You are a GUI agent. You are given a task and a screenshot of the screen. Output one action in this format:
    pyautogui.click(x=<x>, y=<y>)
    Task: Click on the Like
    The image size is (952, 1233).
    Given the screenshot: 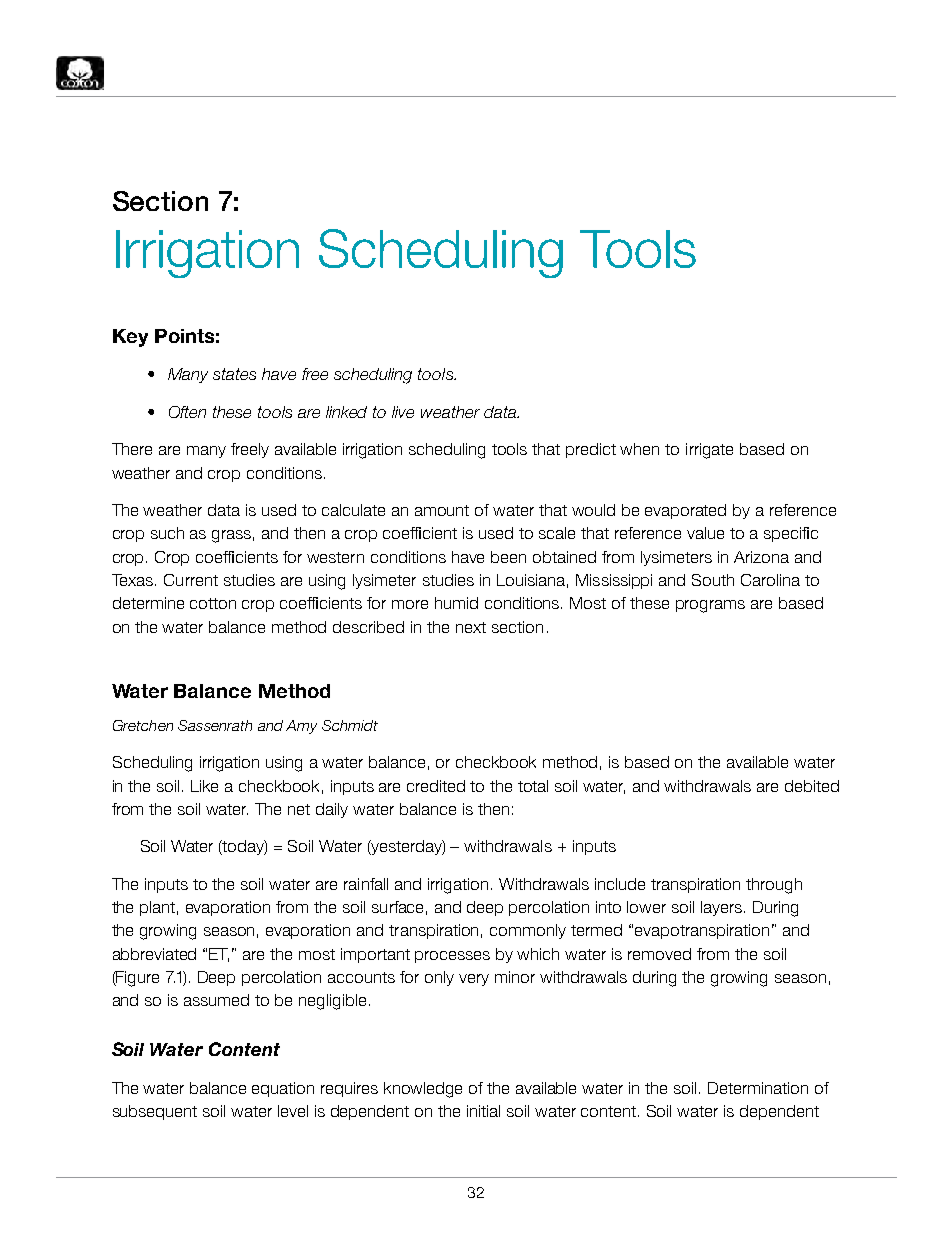 What is the action you would take?
    pyautogui.click(x=204, y=786)
